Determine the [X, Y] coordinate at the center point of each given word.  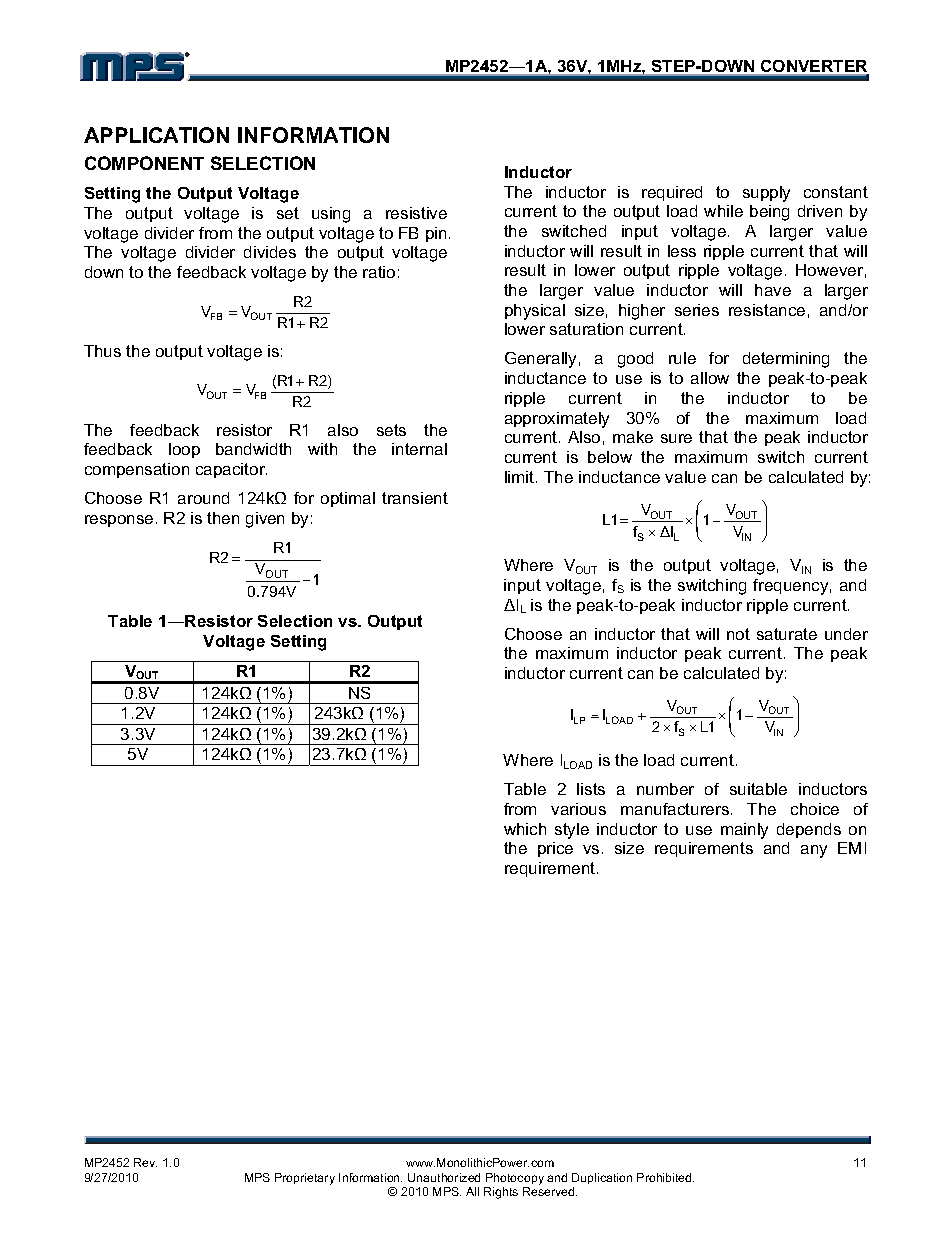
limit [521, 477]
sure [676, 438]
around [203, 498]
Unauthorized [444, 1177]
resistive [416, 213]
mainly [744, 831]
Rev [145, 1162]
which [525, 829]
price [555, 849]
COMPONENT [144, 163]
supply [766, 194]
